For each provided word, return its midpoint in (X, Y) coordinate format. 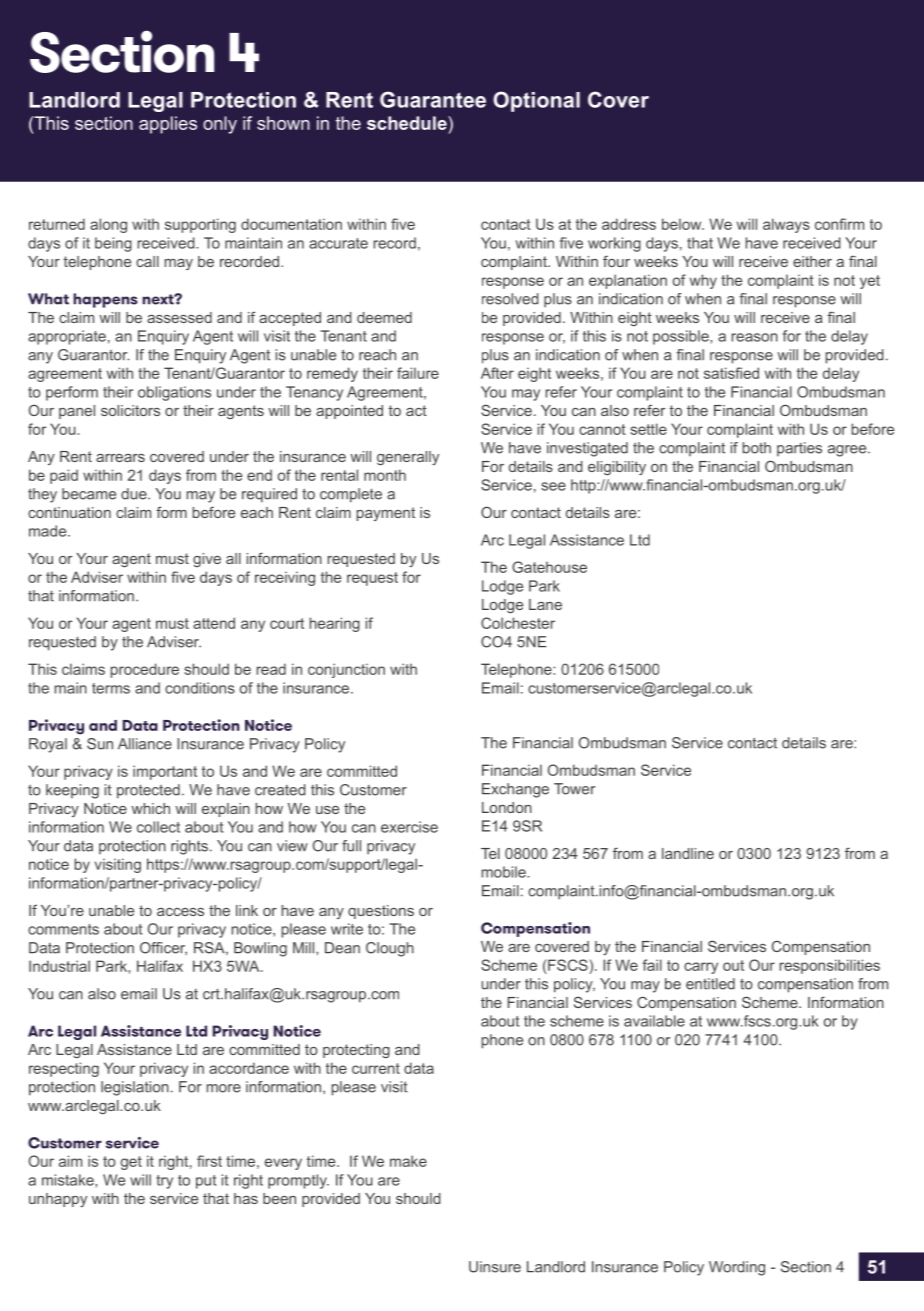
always (786, 225)
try (164, 1182)
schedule (408, 123)
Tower (574, 789)
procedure (145, 670)
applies (168, 125)
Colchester (518, 623)
